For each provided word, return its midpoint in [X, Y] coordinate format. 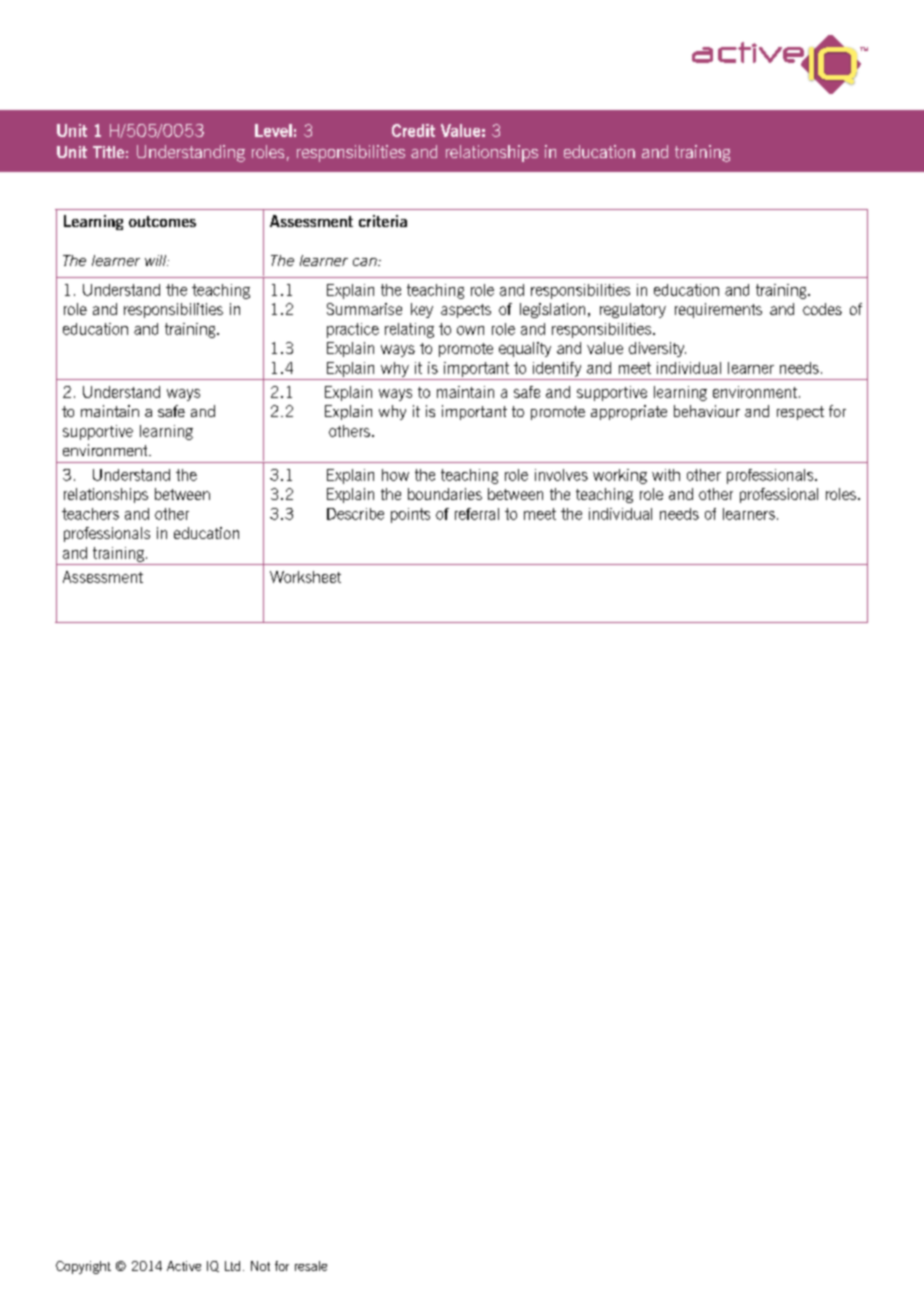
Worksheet [305, 577]
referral [477, 514]
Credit [413, 130]
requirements [718, 310]
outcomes [162, 221]
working [620, 476]
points [410, 515]
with [666, 475]
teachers [90, 514]
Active [184, 1266]
